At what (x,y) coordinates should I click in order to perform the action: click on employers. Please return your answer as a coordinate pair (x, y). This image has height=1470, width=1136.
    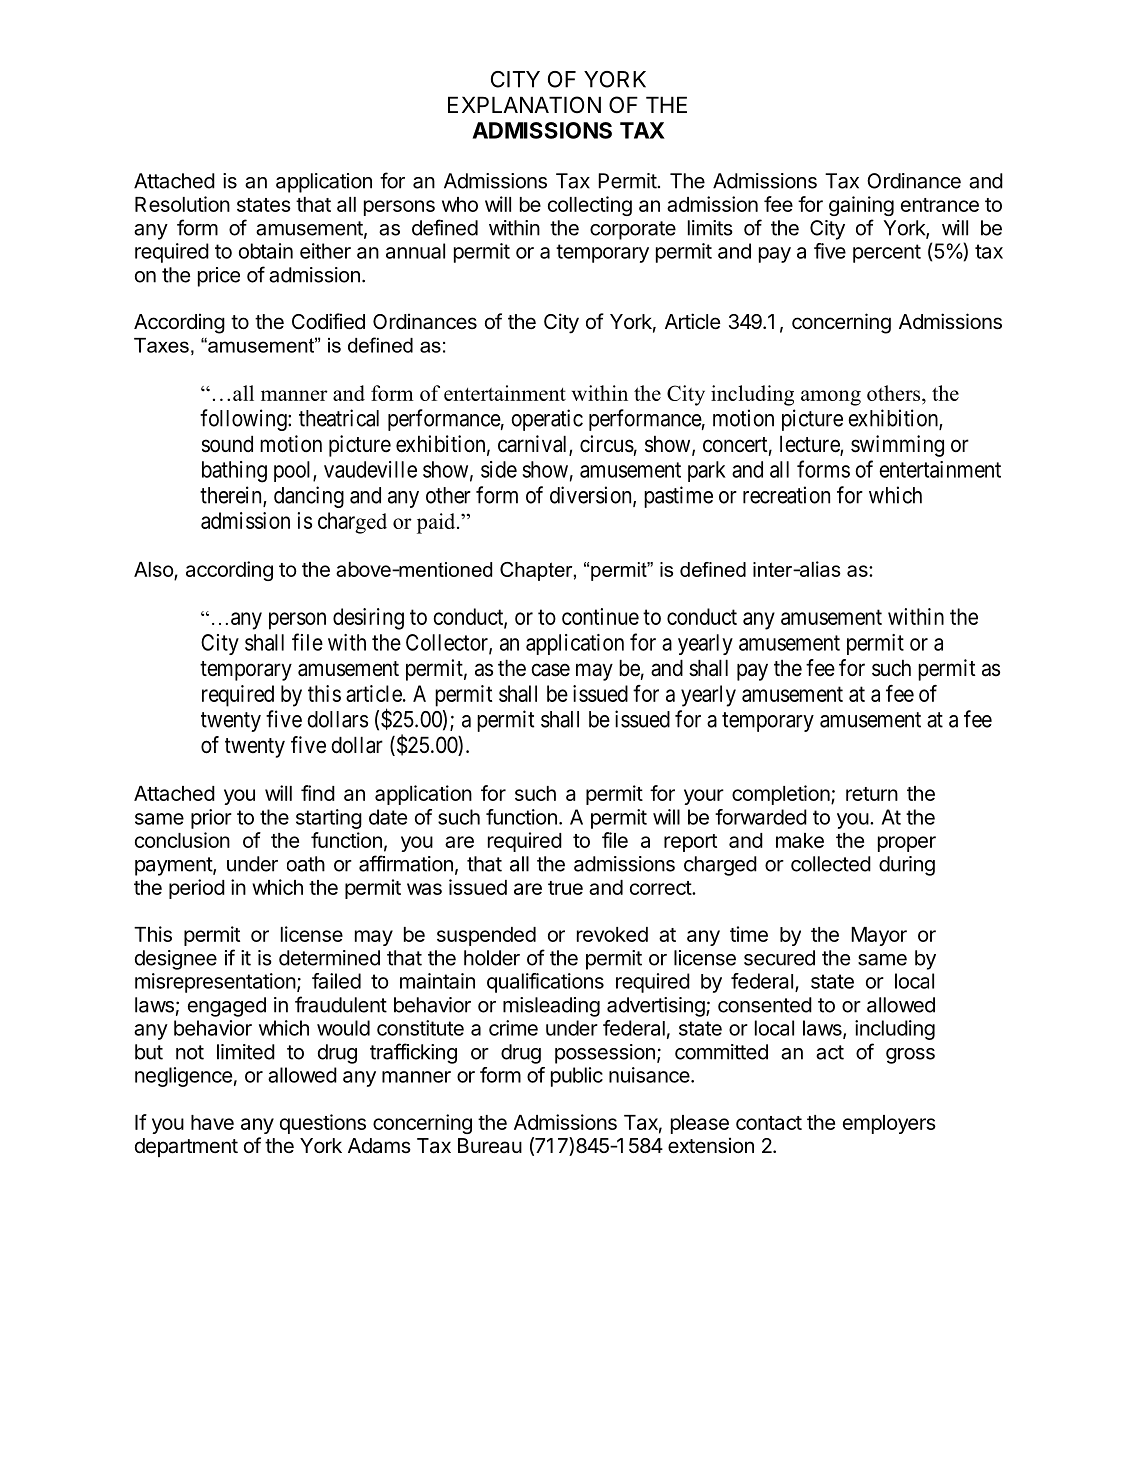
    Looking at the image, I should click on (889, 1124).
